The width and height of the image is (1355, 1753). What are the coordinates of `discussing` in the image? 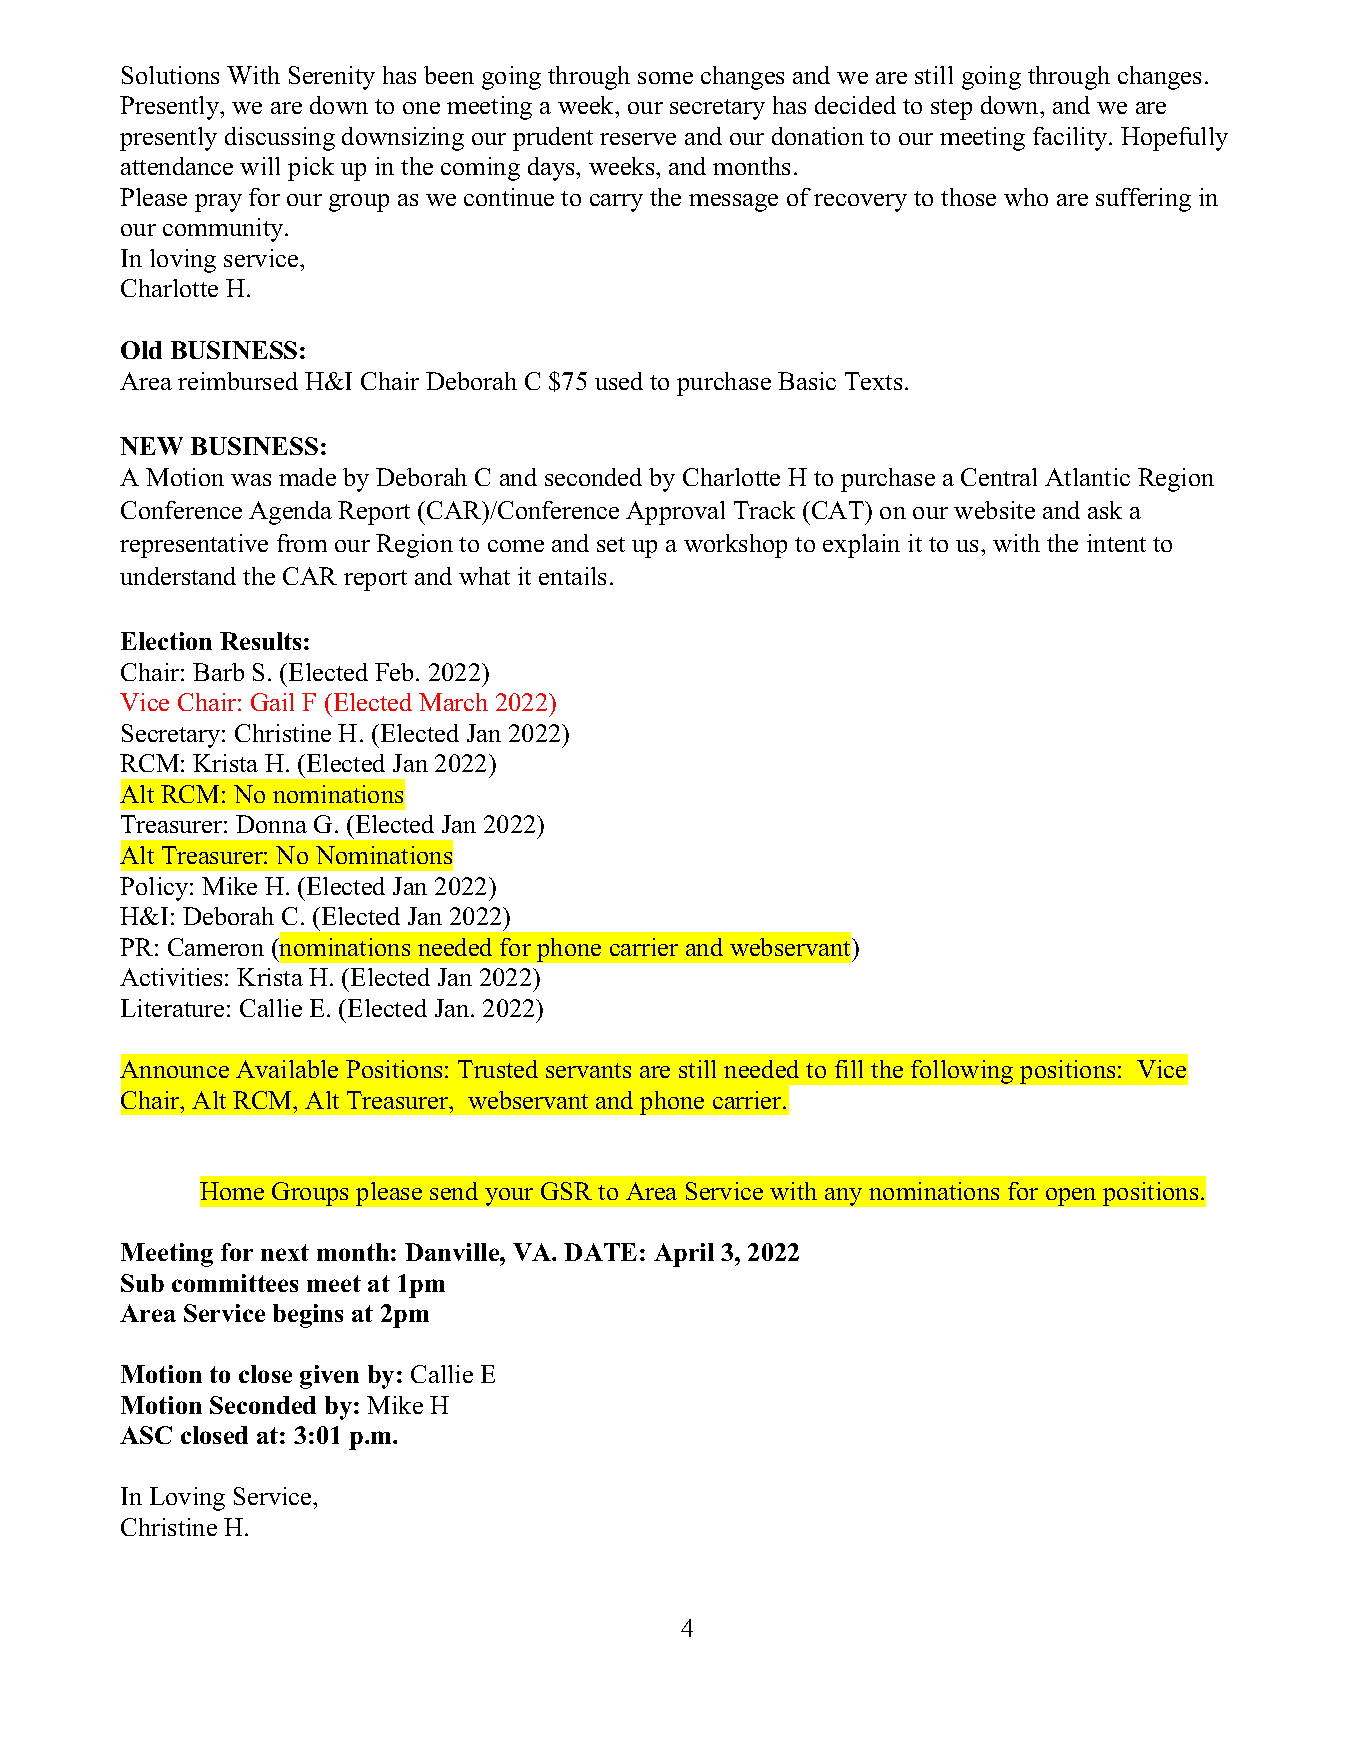 It's located at (280, 139).
